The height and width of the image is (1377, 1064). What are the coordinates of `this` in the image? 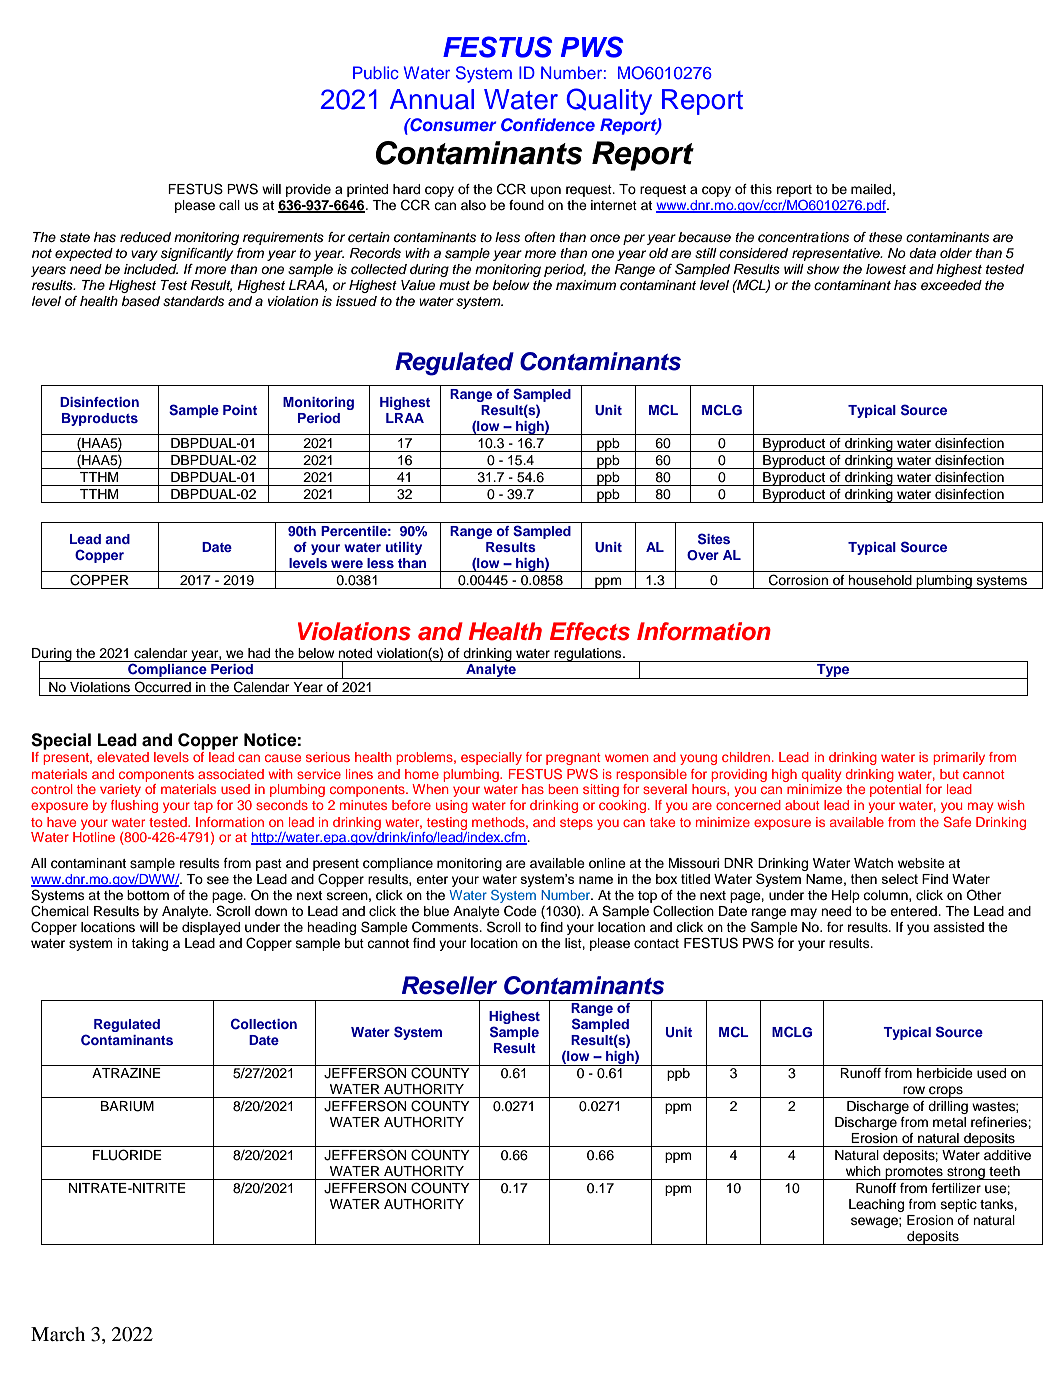 It's located at (761, 189).
